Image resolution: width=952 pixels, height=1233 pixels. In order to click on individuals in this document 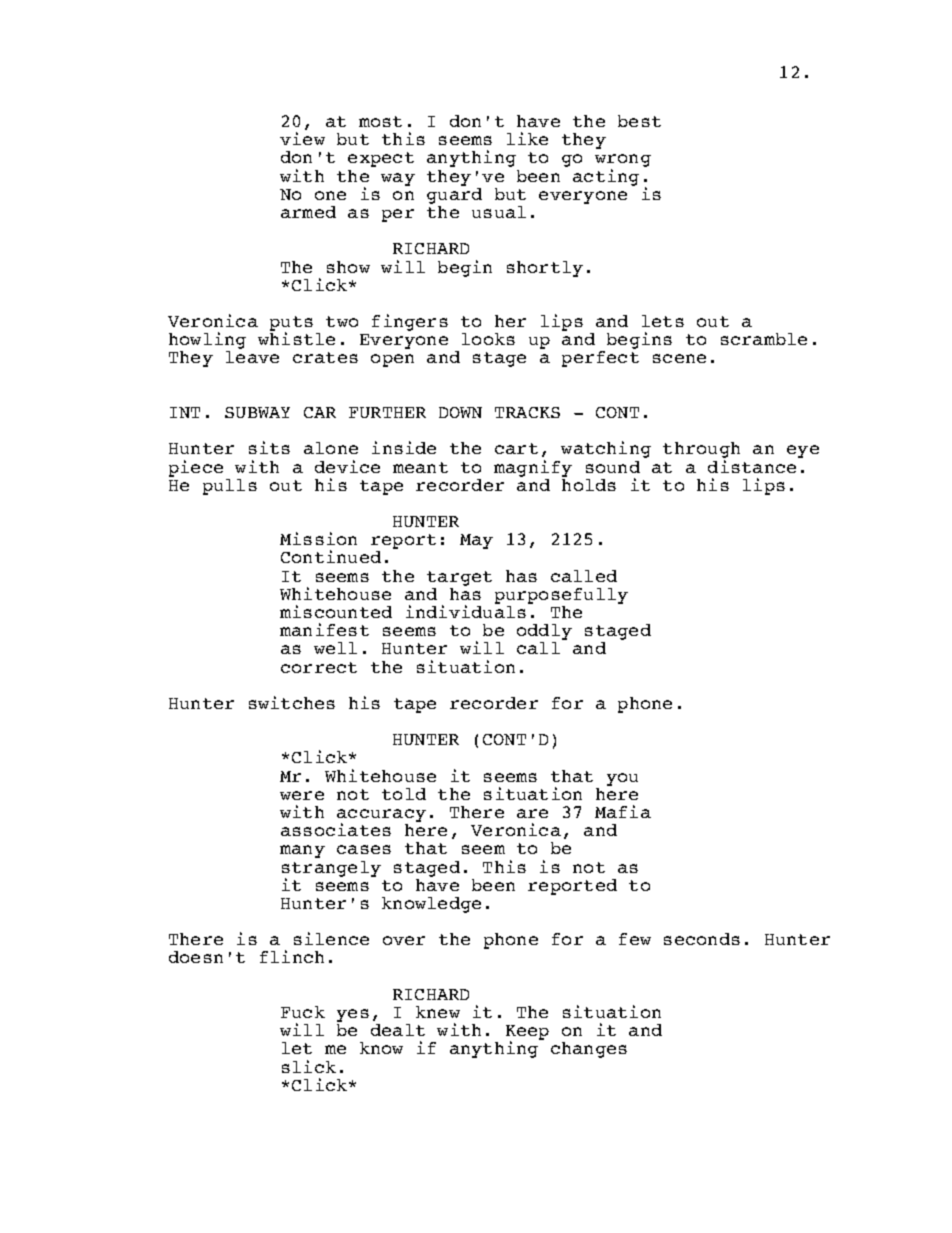, I will do `click(466, 610)`.
